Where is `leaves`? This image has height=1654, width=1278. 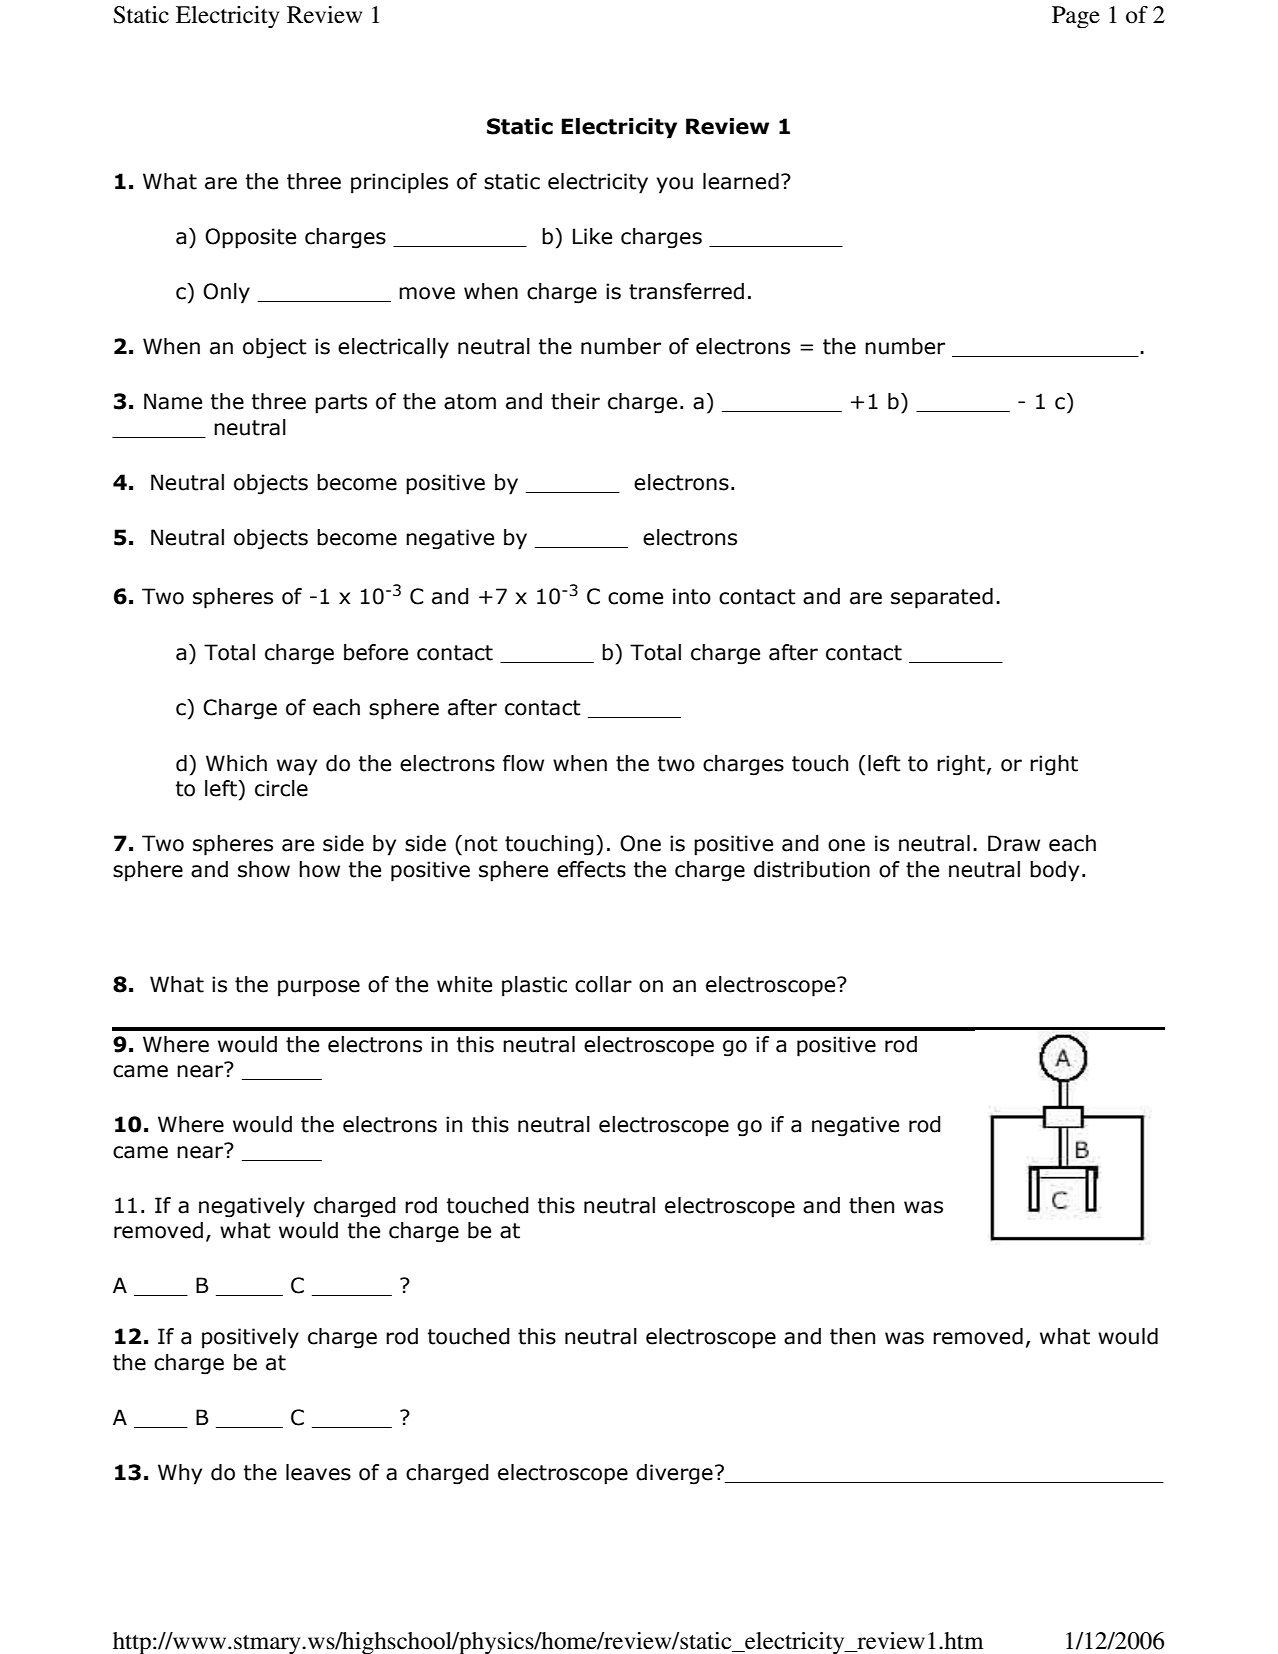 leaves is located at coordinates (318, 1472).
